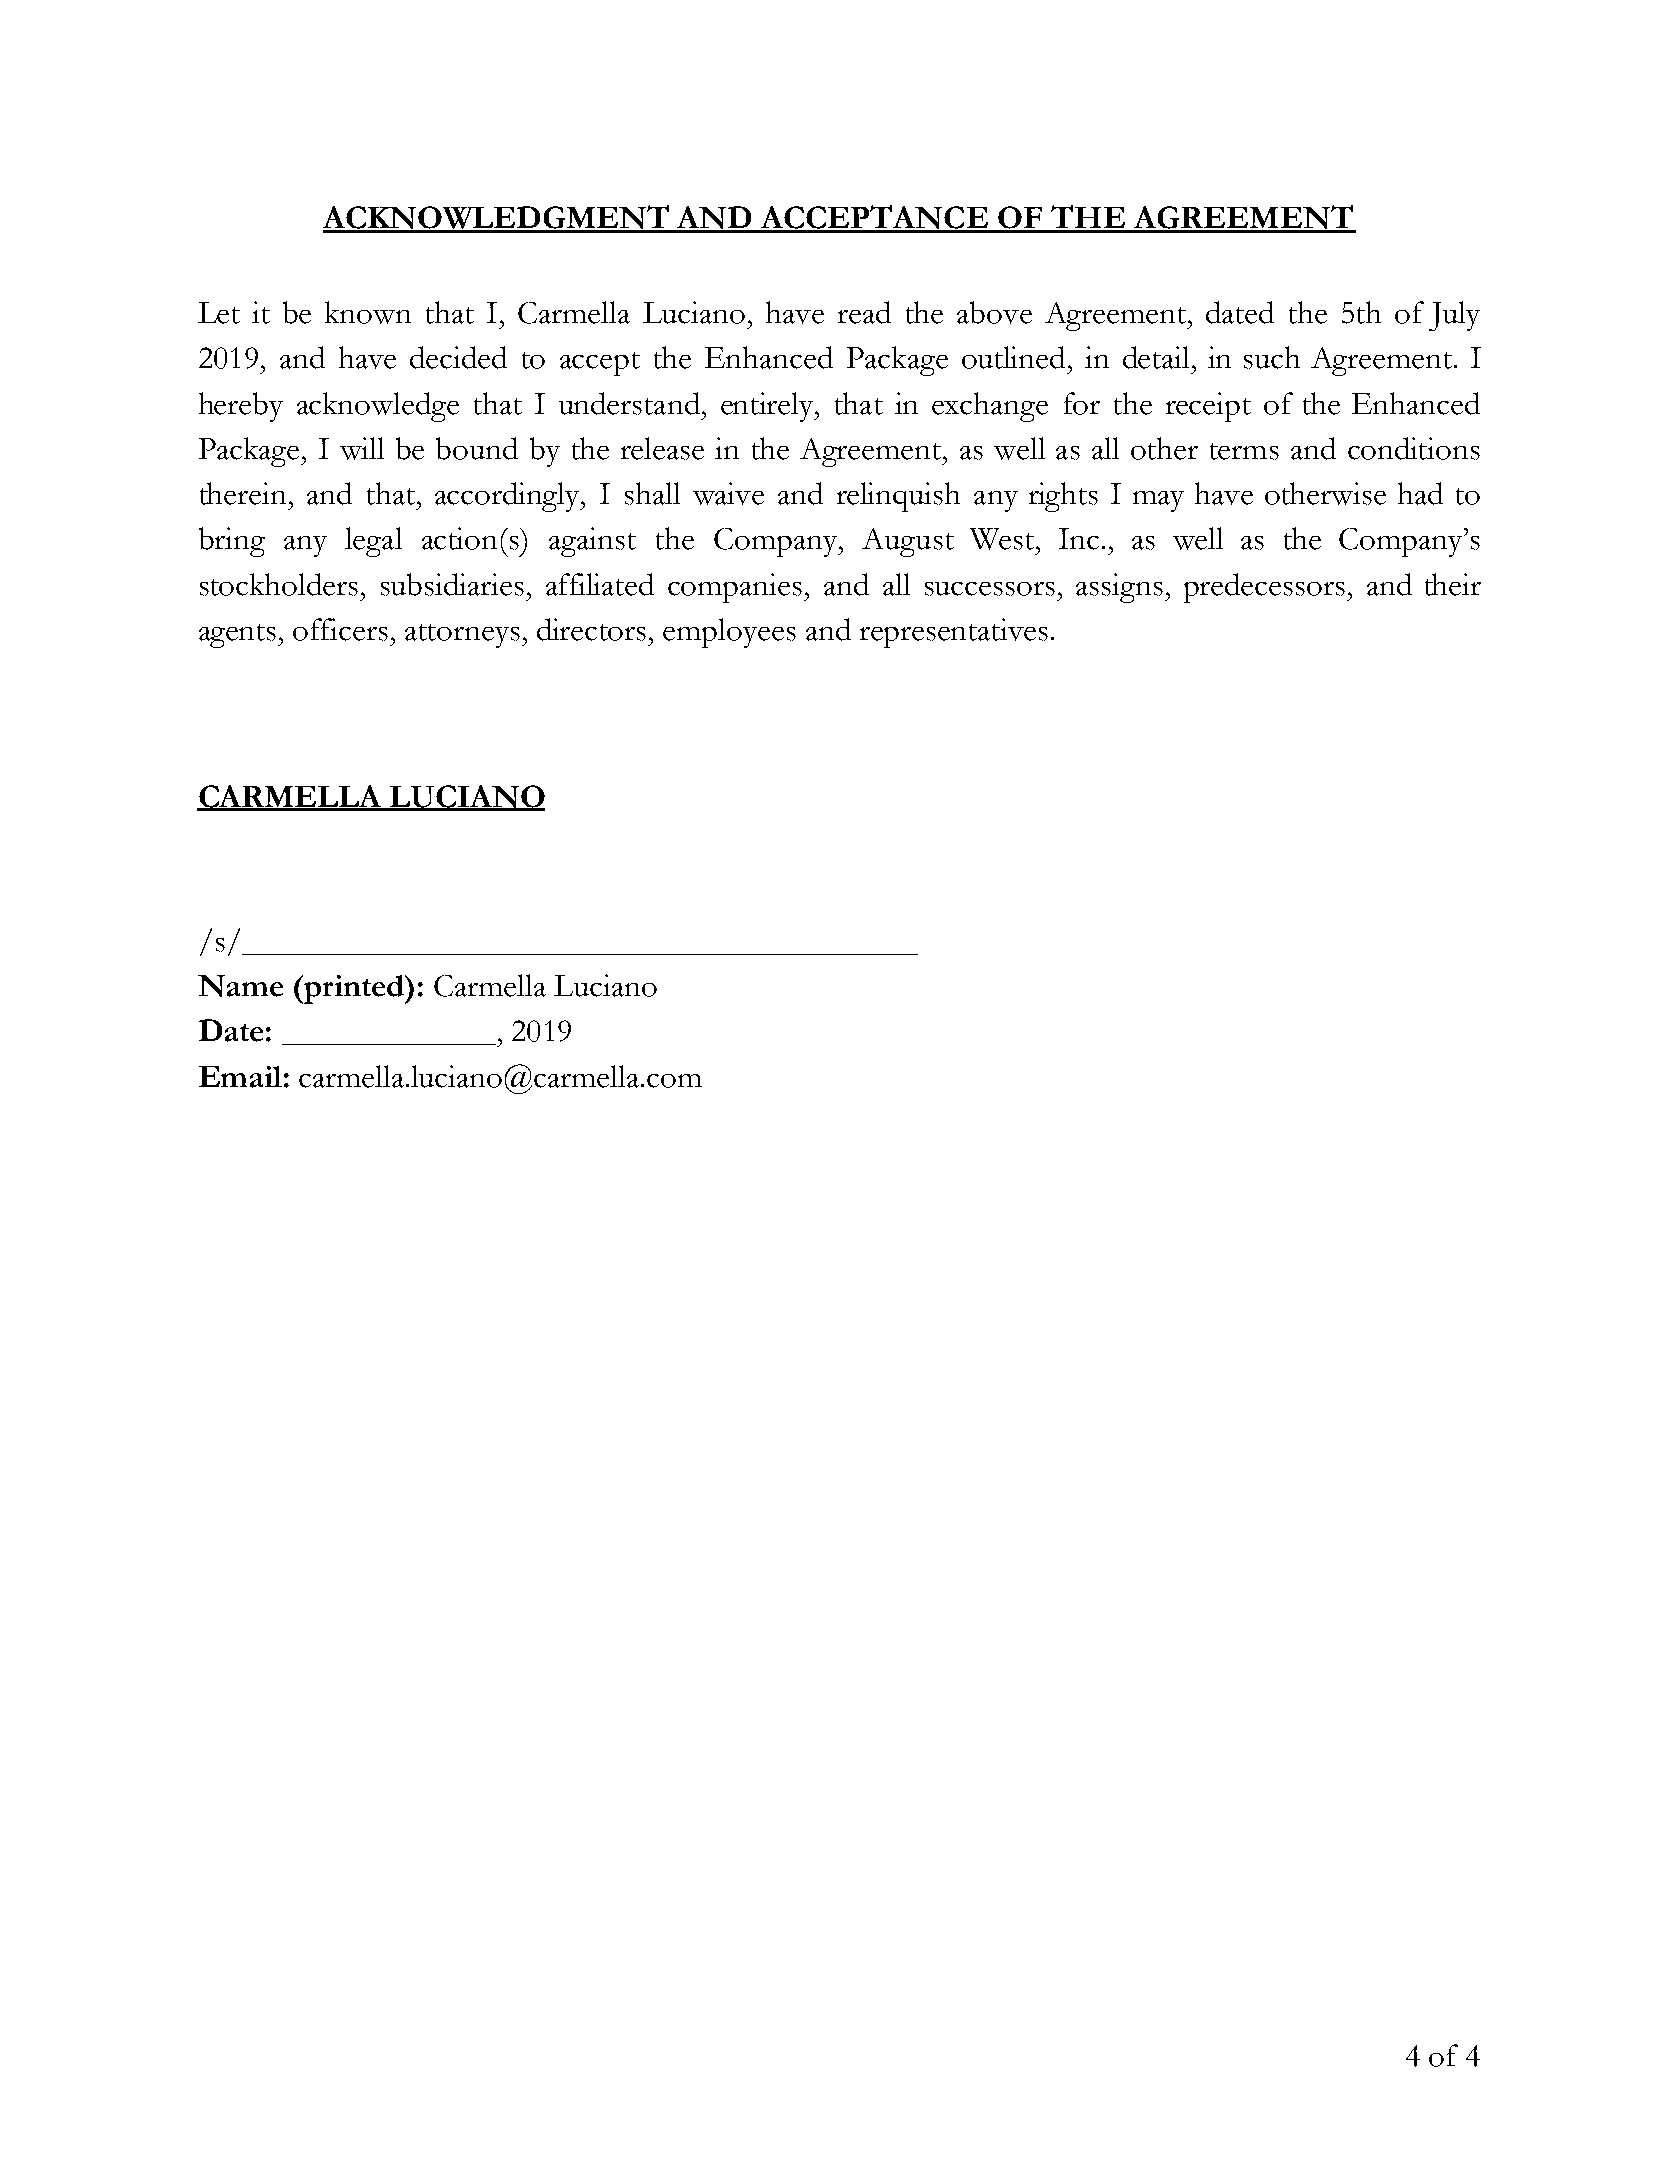  Describe the element at coordinates (462, 636) in the screenshot. I see `attorneys` at that location.
